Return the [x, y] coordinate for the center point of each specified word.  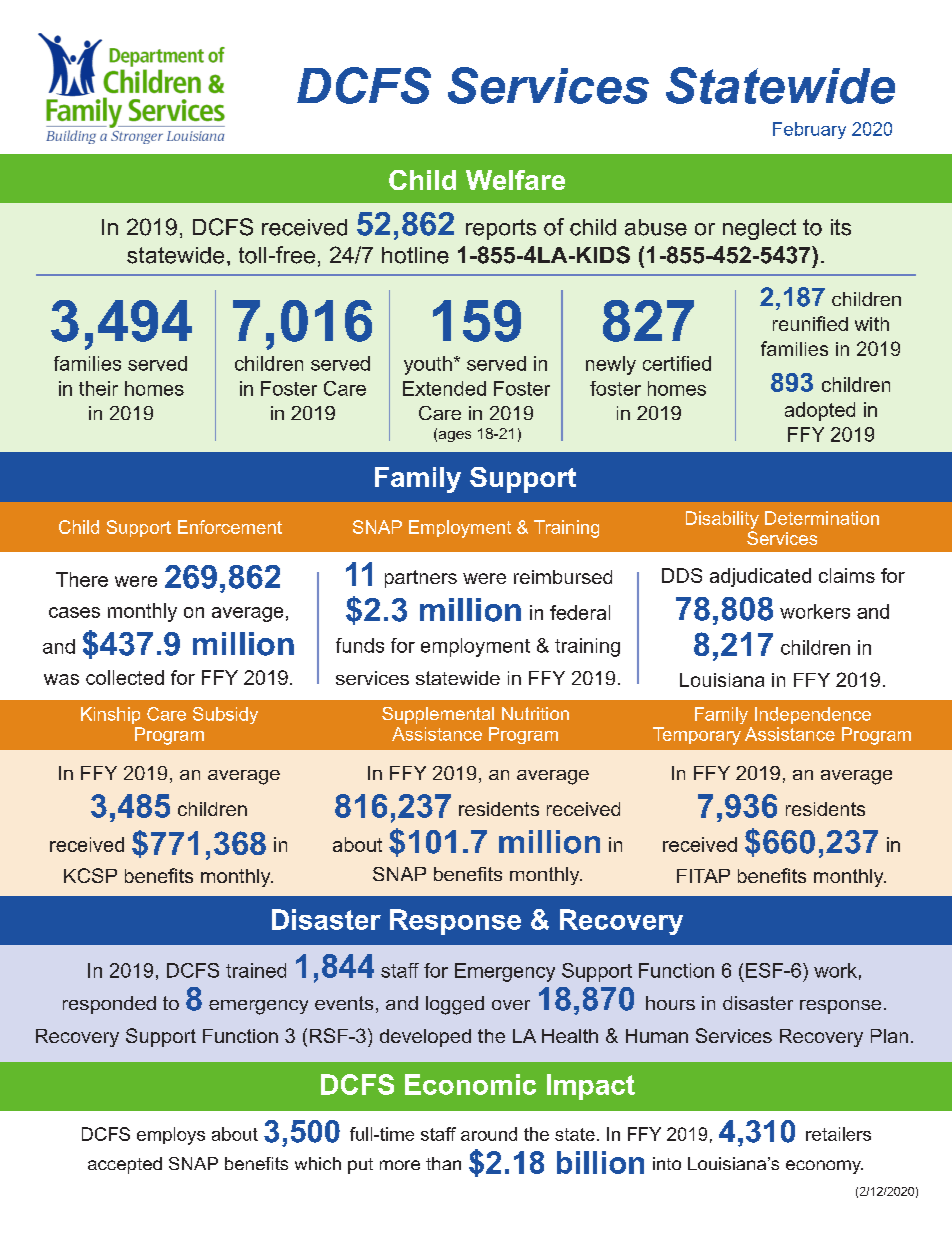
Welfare [515, 180]
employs [171, 1136]
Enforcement [230, 527]
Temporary [697, 736]
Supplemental [438, 715]
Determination [822, 518]
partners [421, 579]
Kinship [110, 715]
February [809, 130]
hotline [415, 255]
